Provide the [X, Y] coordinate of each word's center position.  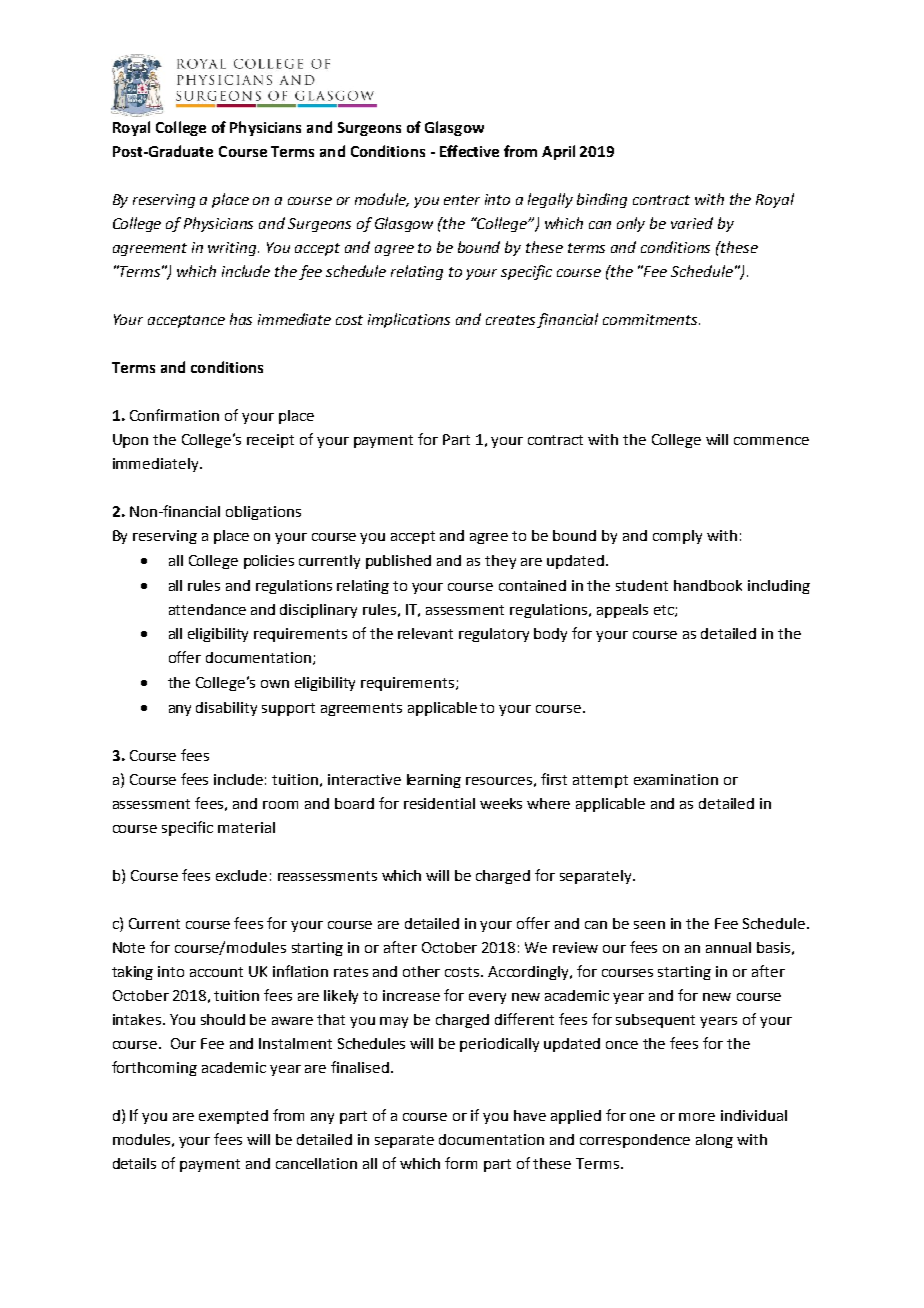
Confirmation [174, 415]
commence [771, 441]
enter [462, 200]
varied [692, 223]
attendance [207, 609]
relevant [425, 633]
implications [409, 320]
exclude [241, 875]
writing [233, 249]
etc [665, 611]
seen [649, 925]
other [421, 971]
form [461, 1163]
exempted [233, 1117]
